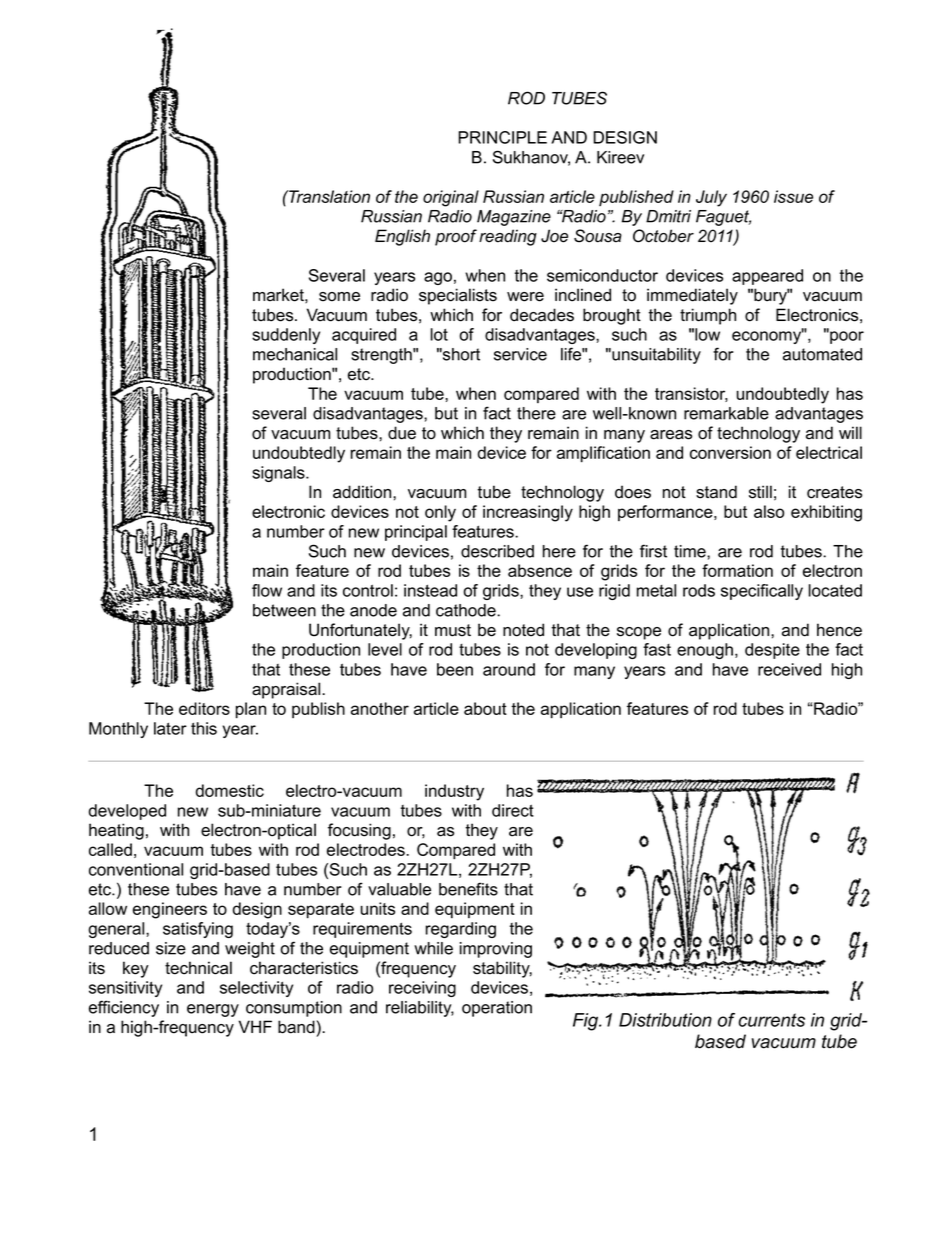  I want to click on energy, so click(213, 1010).
